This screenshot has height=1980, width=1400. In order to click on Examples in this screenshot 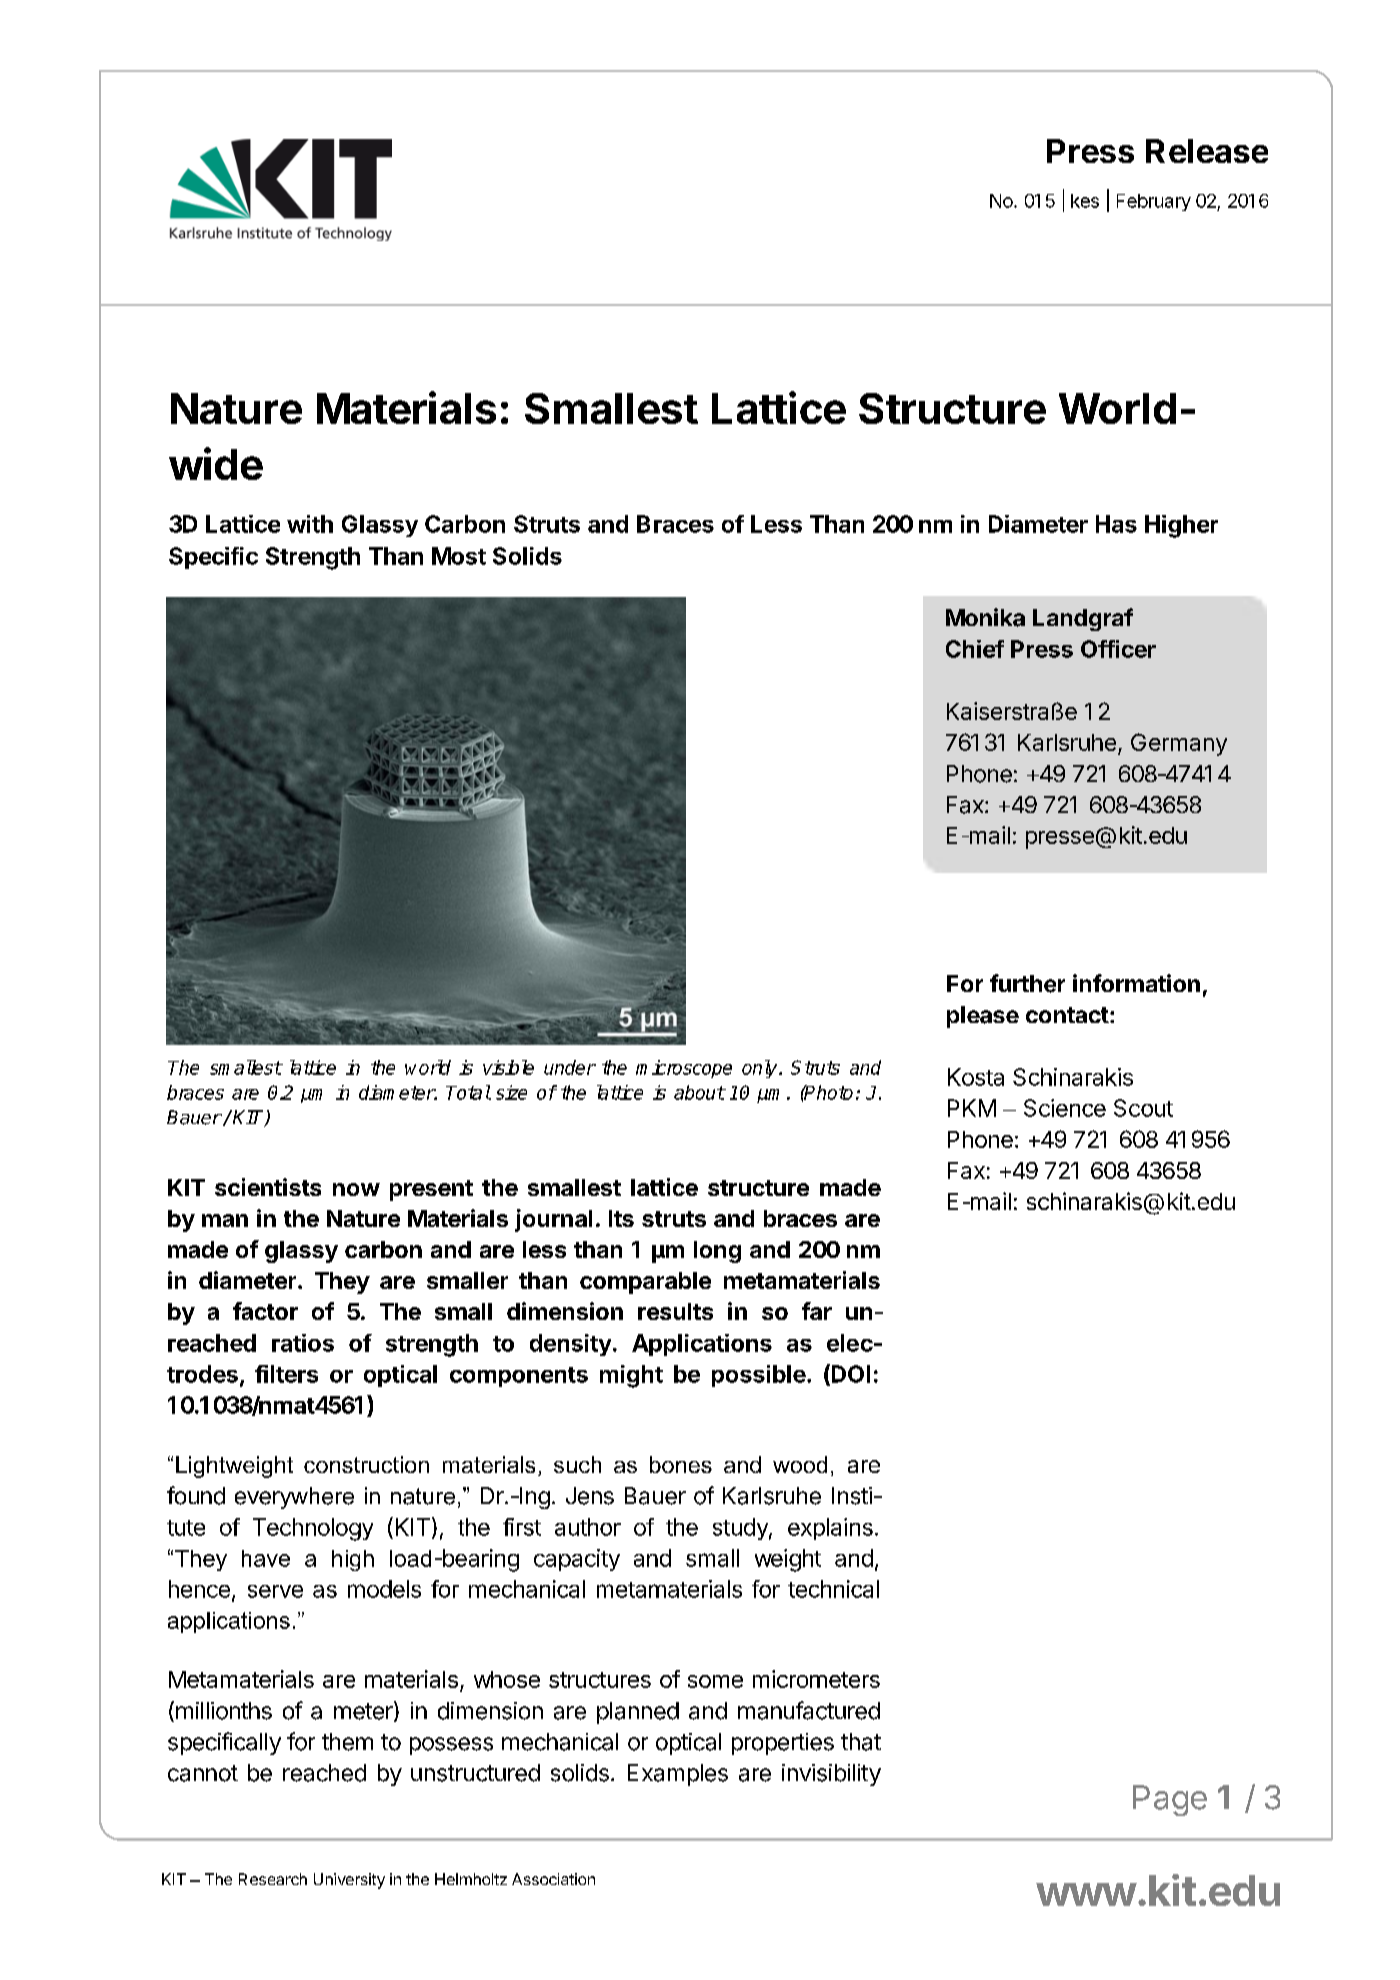, I will do `click(678, 1775)`.
